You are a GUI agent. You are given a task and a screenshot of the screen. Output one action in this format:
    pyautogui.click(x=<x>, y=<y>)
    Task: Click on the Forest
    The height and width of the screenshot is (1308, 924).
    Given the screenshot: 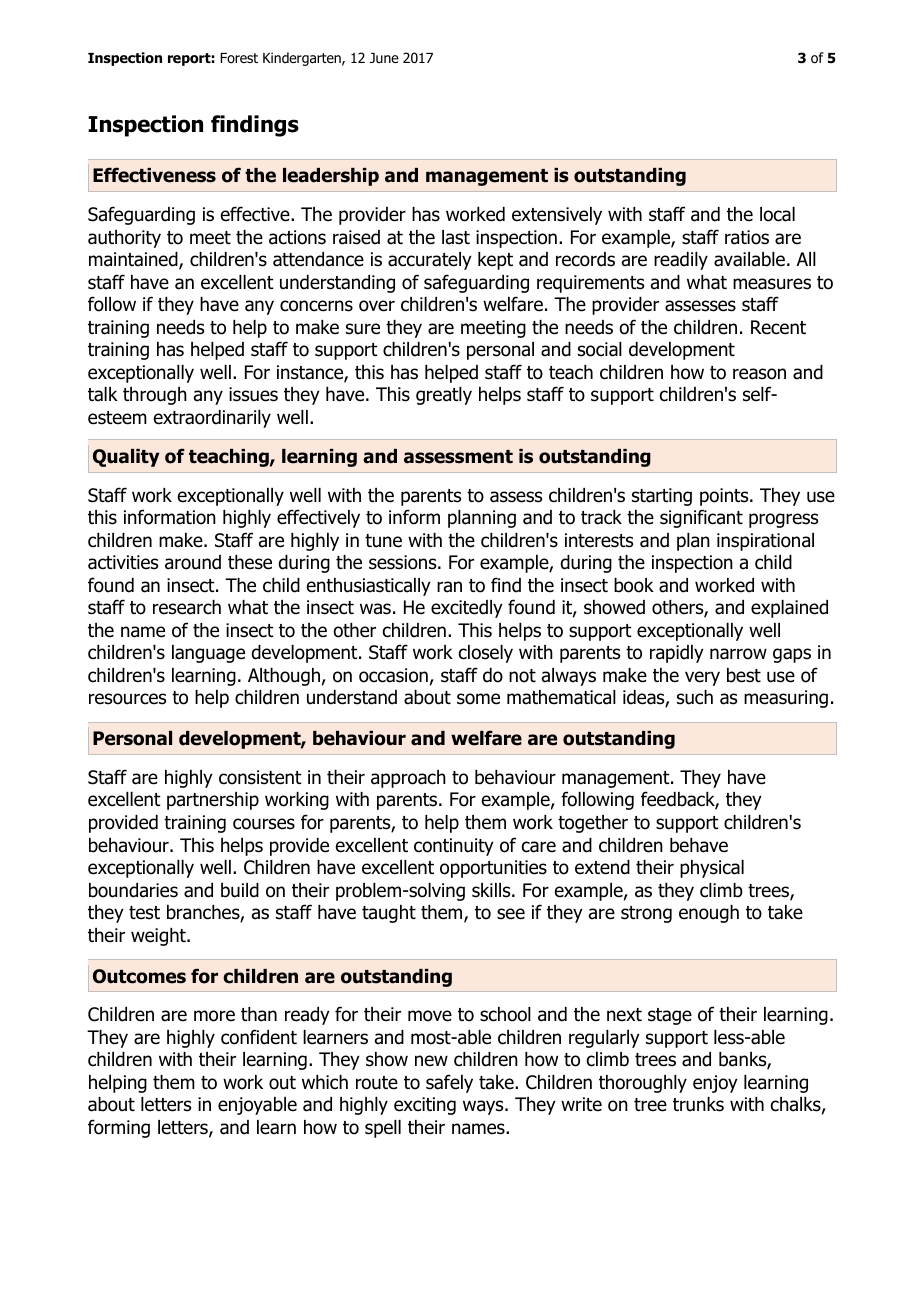 What is the action you would take?
    pyautogui.click(x=239, y=58)
